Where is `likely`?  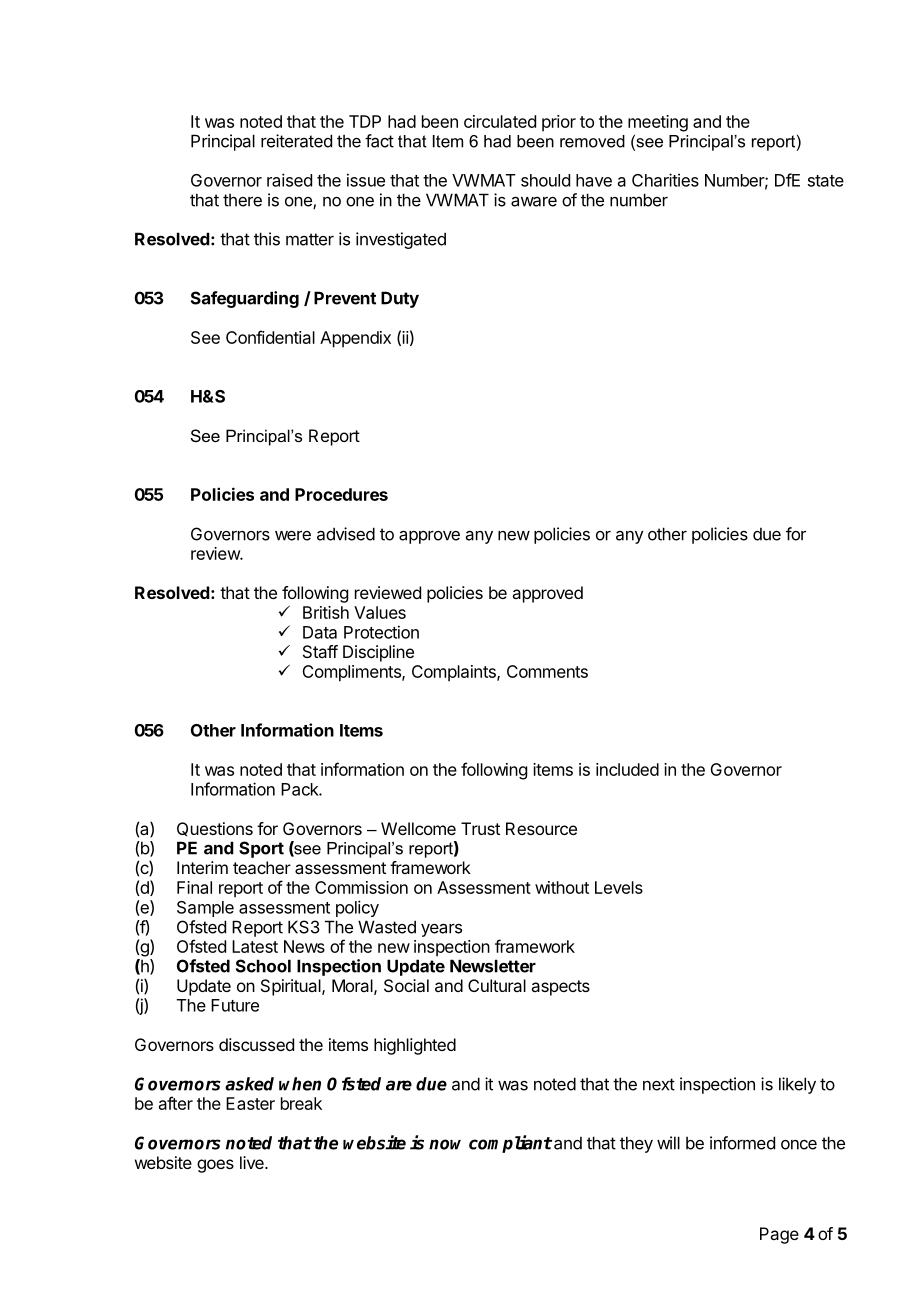 likely is located at coordinates (797, 1085).
